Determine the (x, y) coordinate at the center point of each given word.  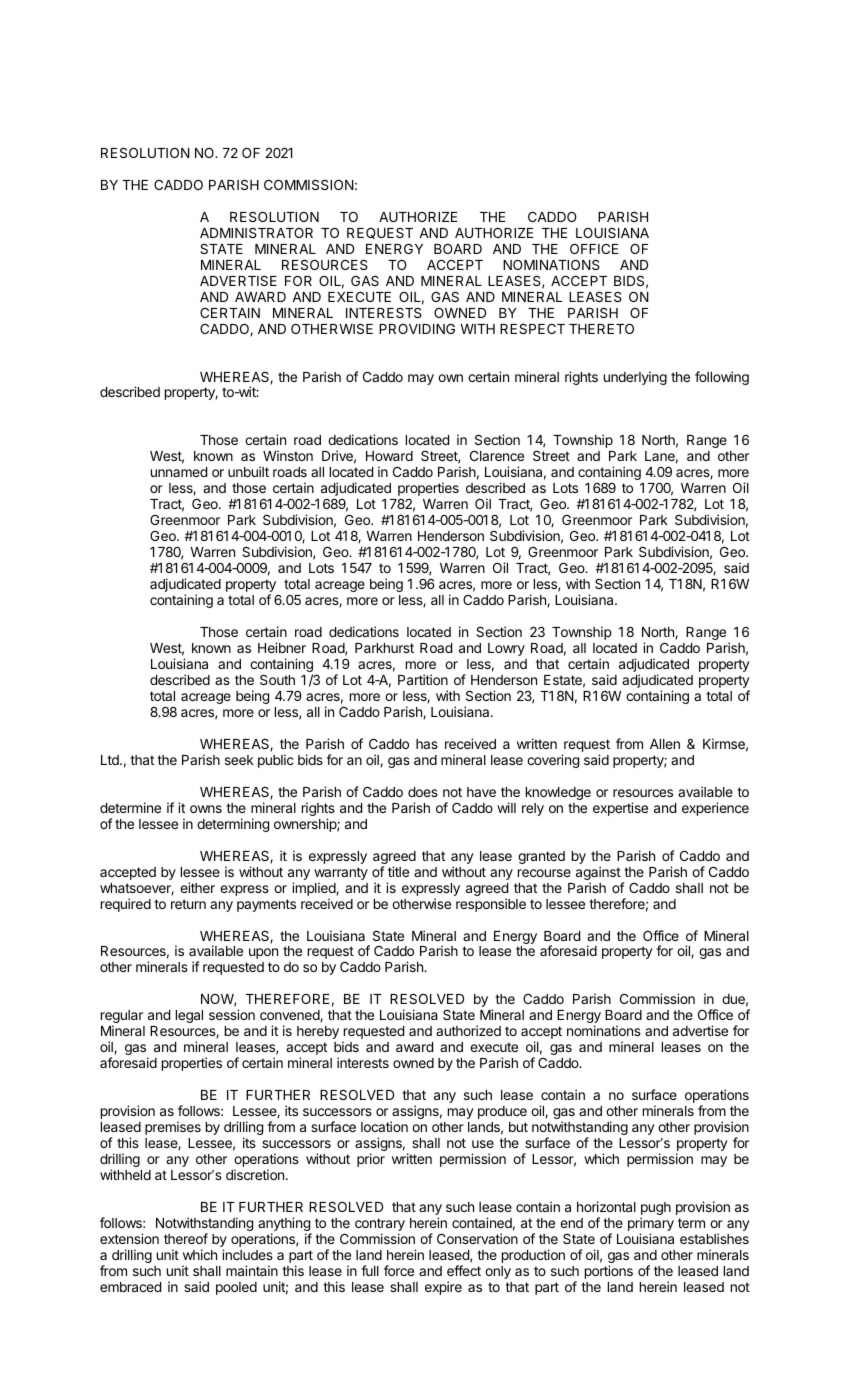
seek (239, 760)
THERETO (601, 328)
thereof (186, 1238)
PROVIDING (417, 329)
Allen (665, 744)
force (399, 1270)
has (427, 744)
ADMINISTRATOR (256, 232)
